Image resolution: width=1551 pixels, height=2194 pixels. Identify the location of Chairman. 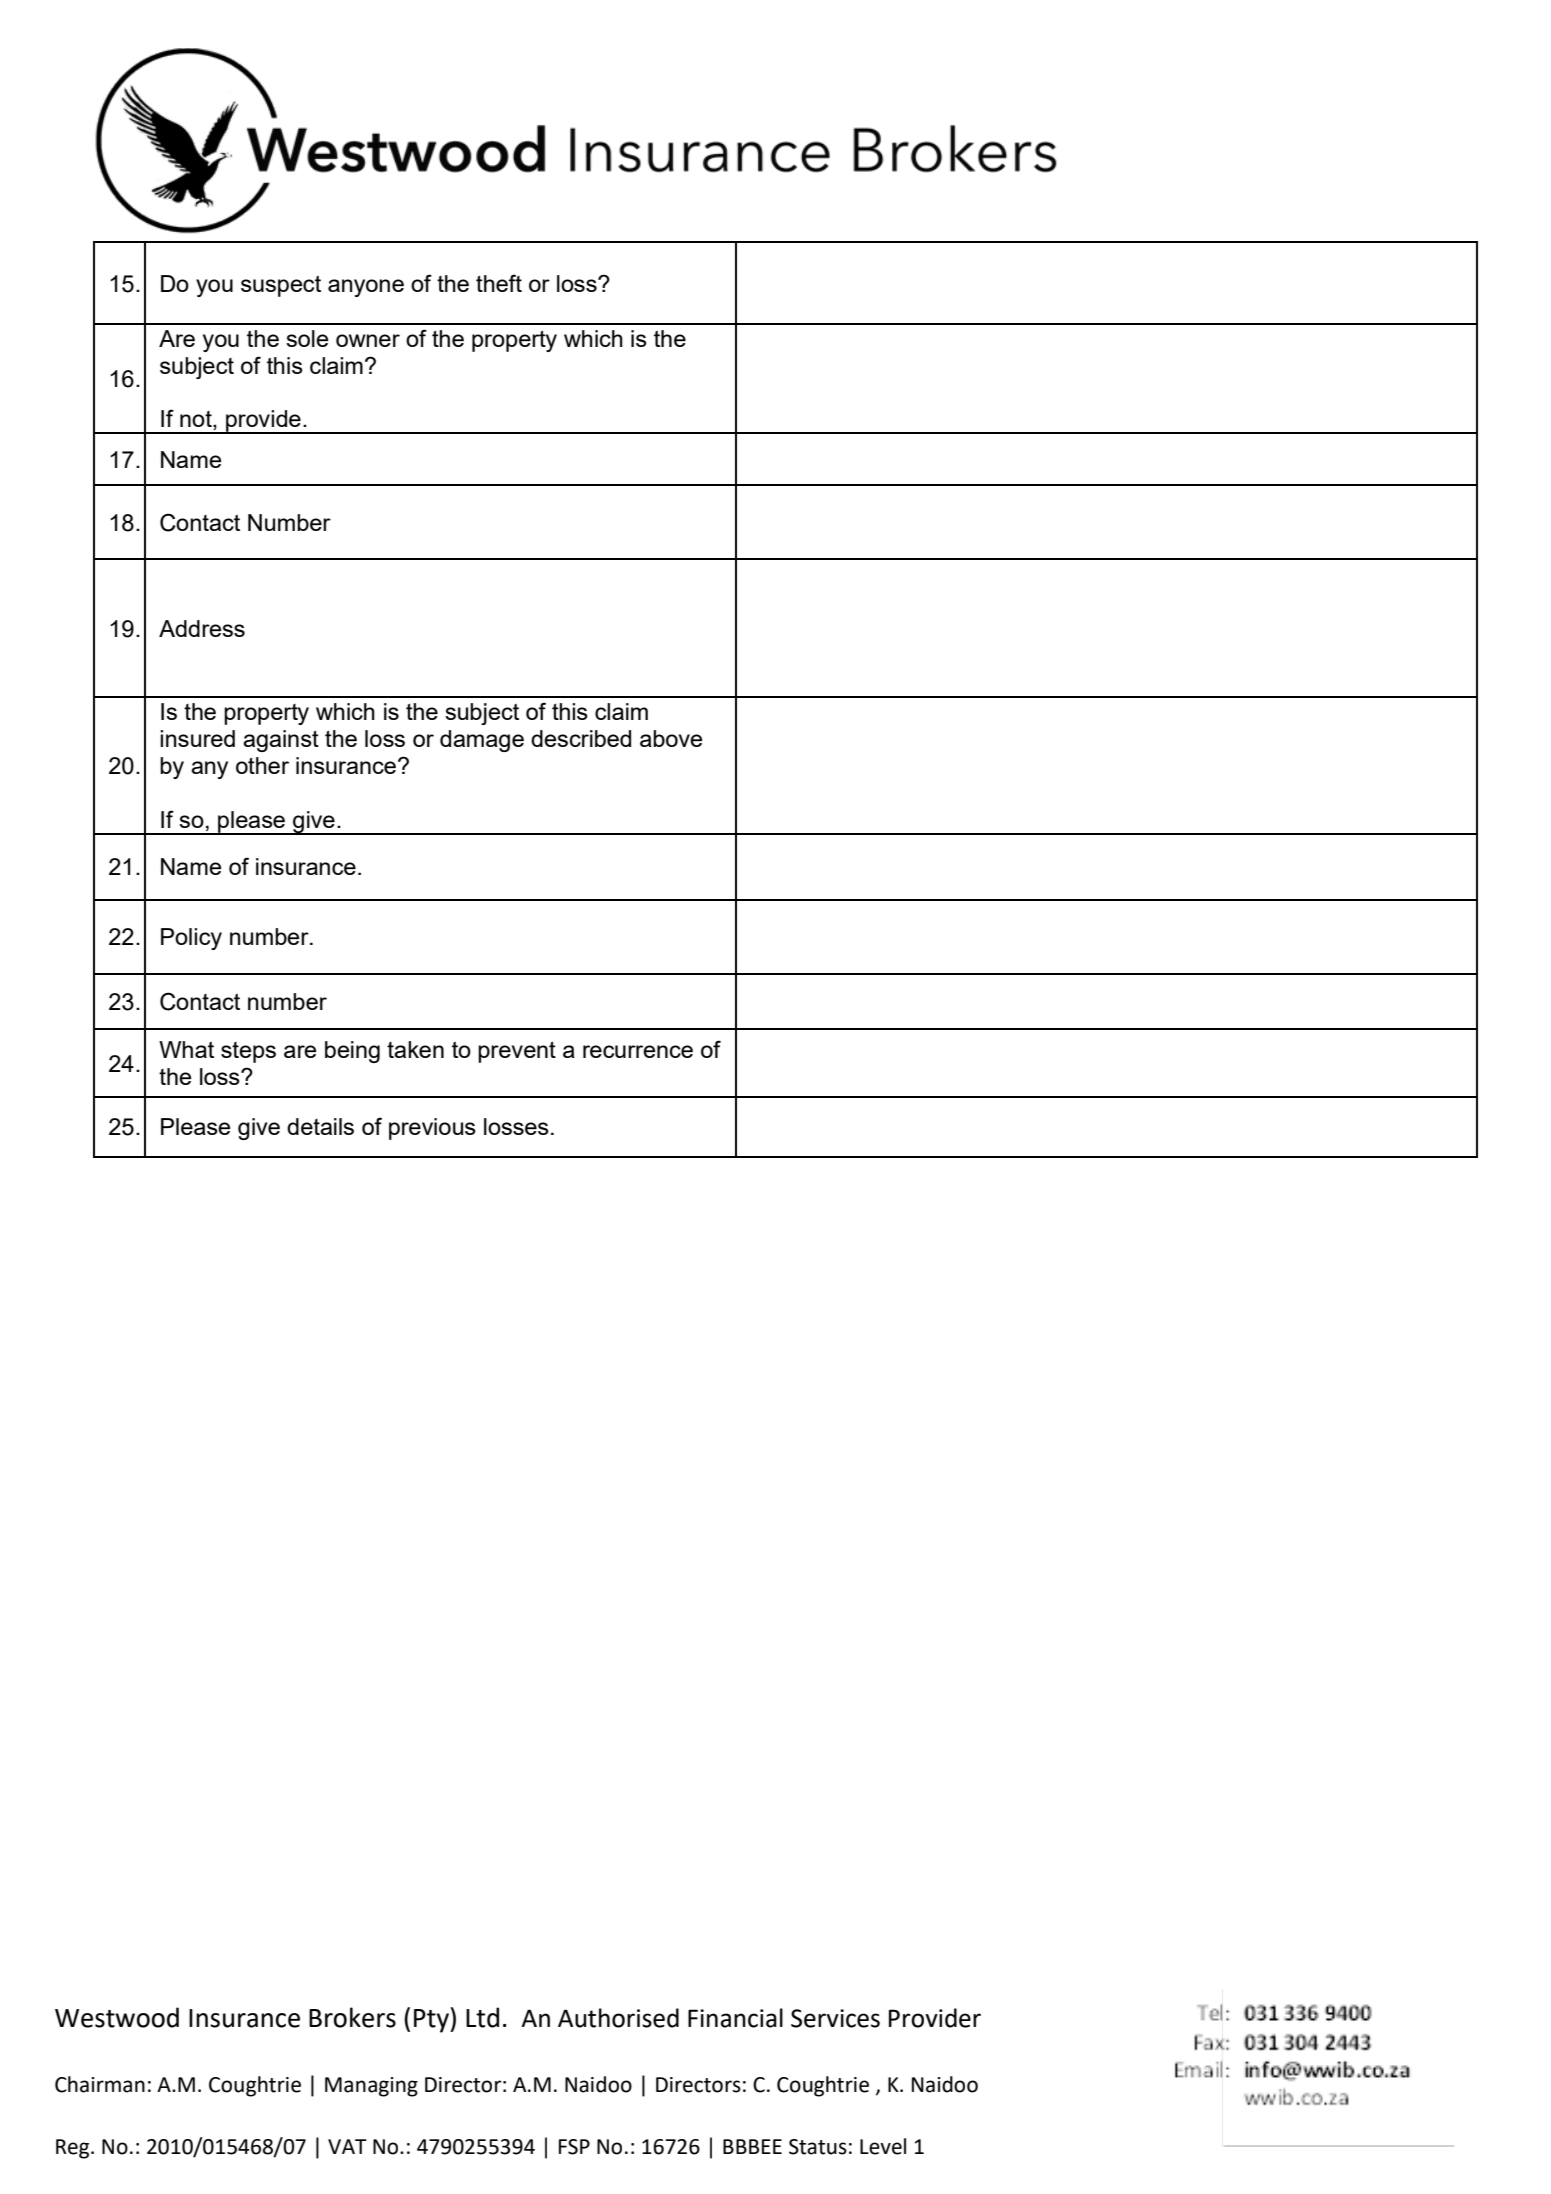
(100, 2084).
